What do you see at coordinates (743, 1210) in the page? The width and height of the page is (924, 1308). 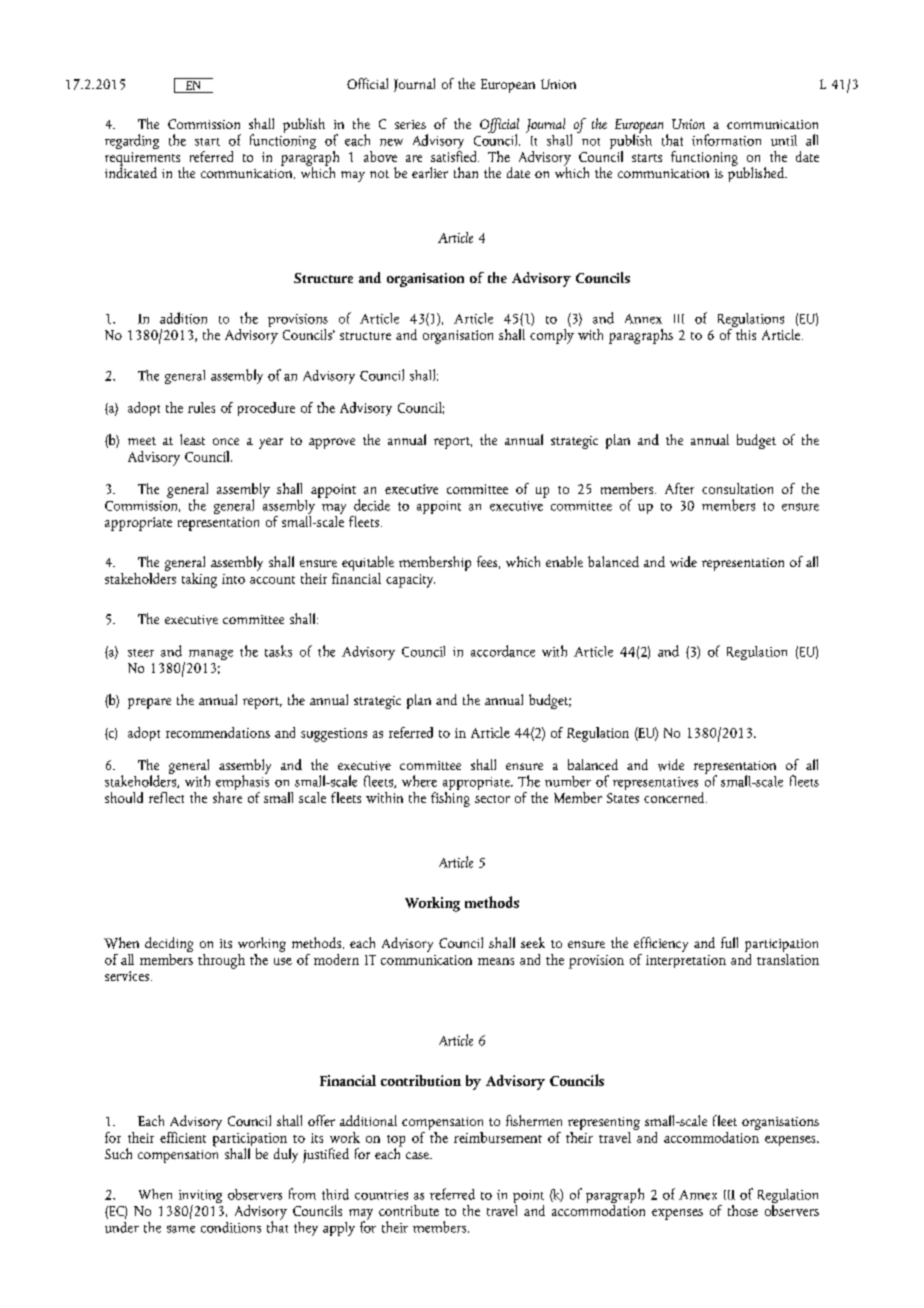 I see `those` at bounding box center [743, 1210].
